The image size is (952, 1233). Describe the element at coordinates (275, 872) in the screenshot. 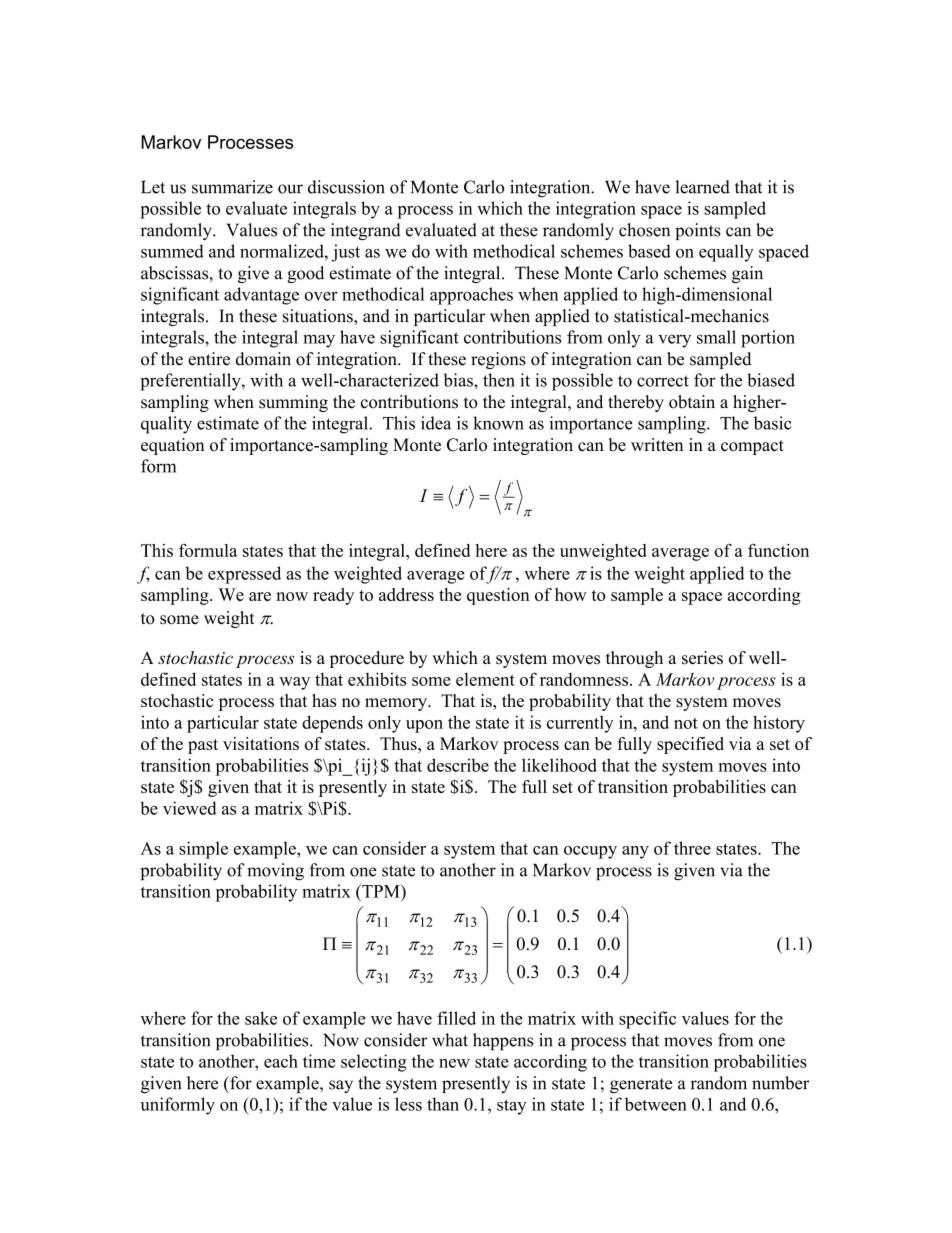

I see `moving` at that location.
